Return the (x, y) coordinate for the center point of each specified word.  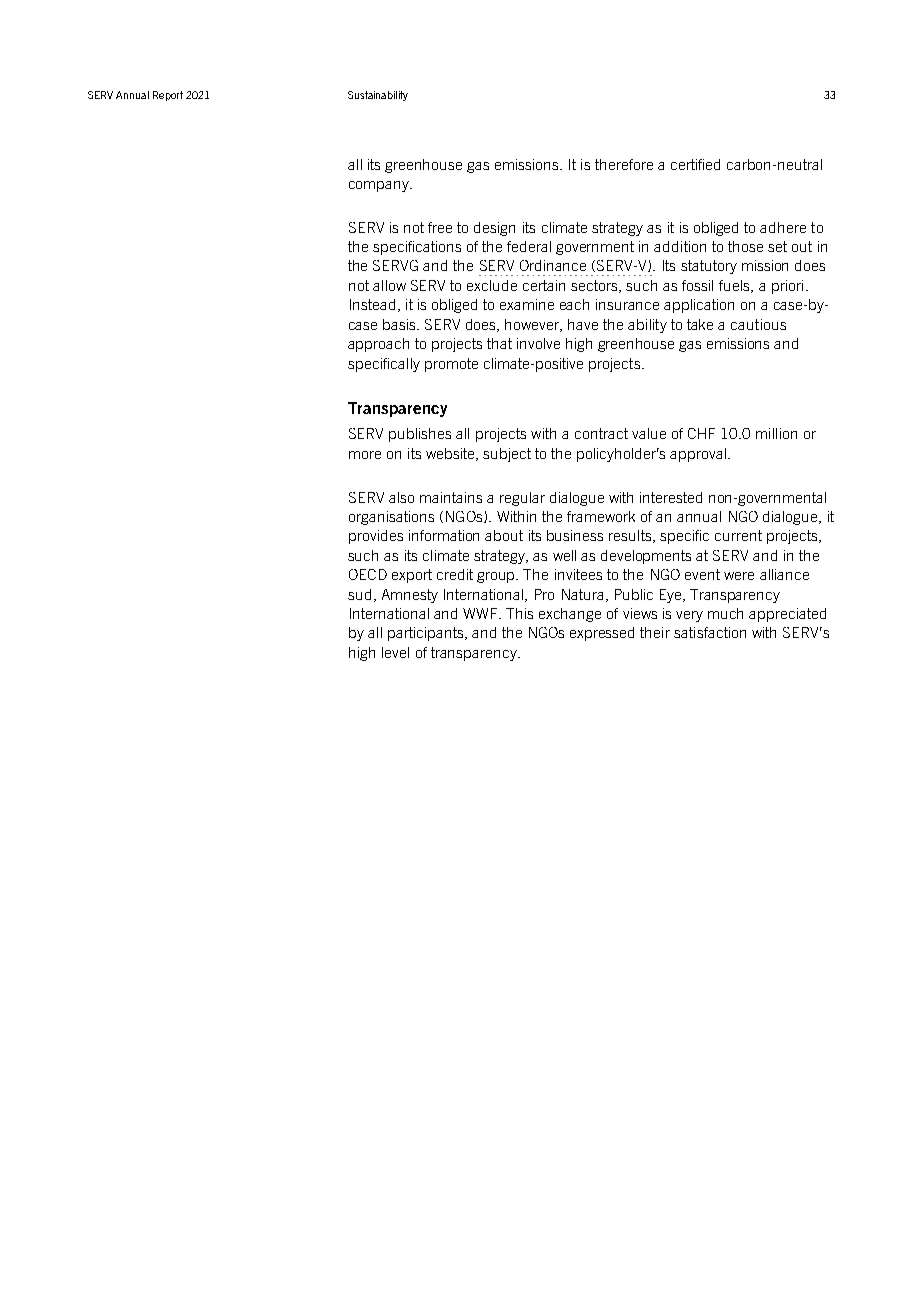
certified (695, 164)
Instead (372, 304)
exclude (492, 285)
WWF (481, 613)
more (365, 455)
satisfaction (710, 632)
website (451, 454)
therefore (624, 164)
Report (168, 96)
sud (359, 594)
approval (698, 455)
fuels (735, 286)
